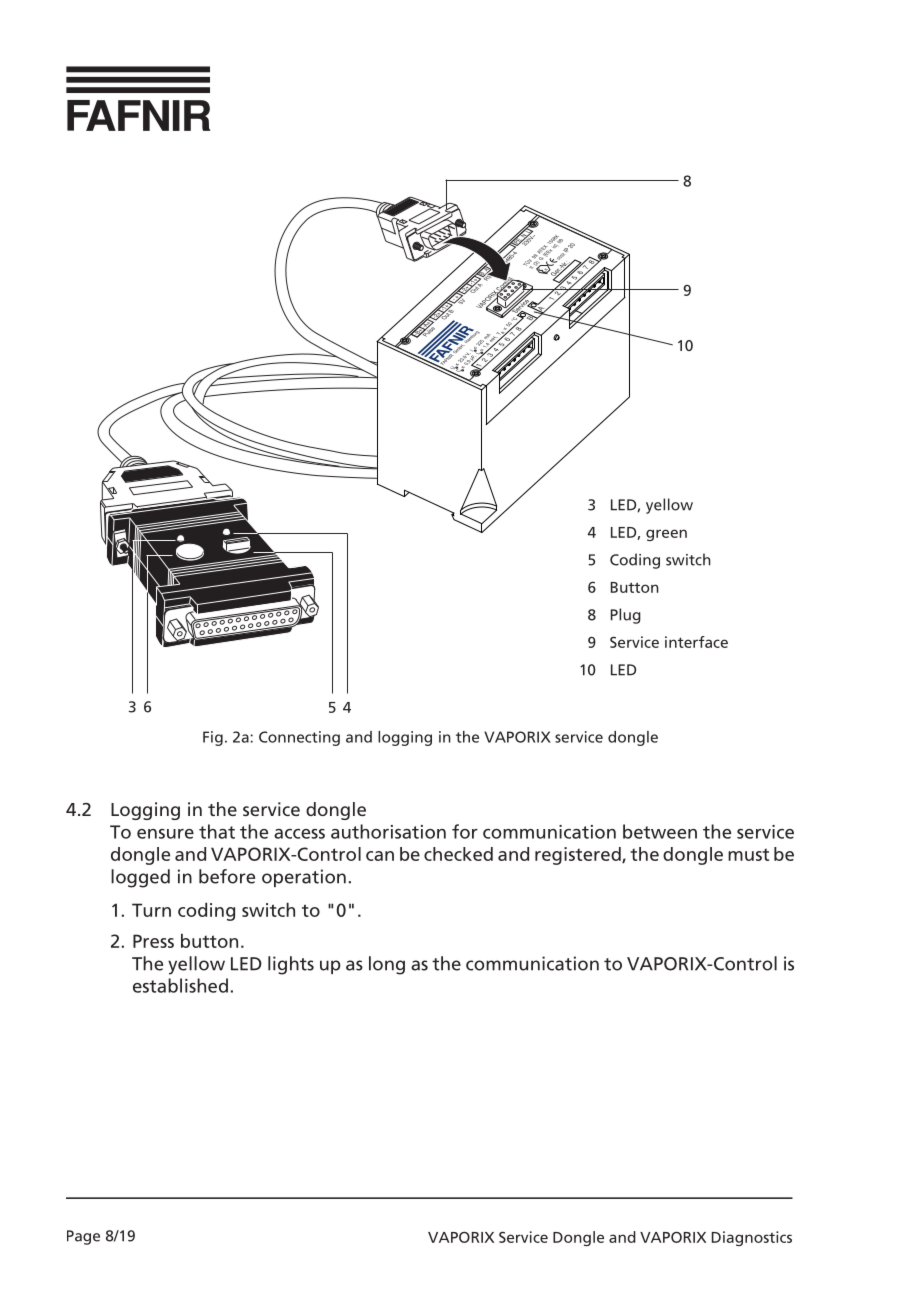 This image has width=924, height=1308. I want to click on checked, so click(458, 854).
